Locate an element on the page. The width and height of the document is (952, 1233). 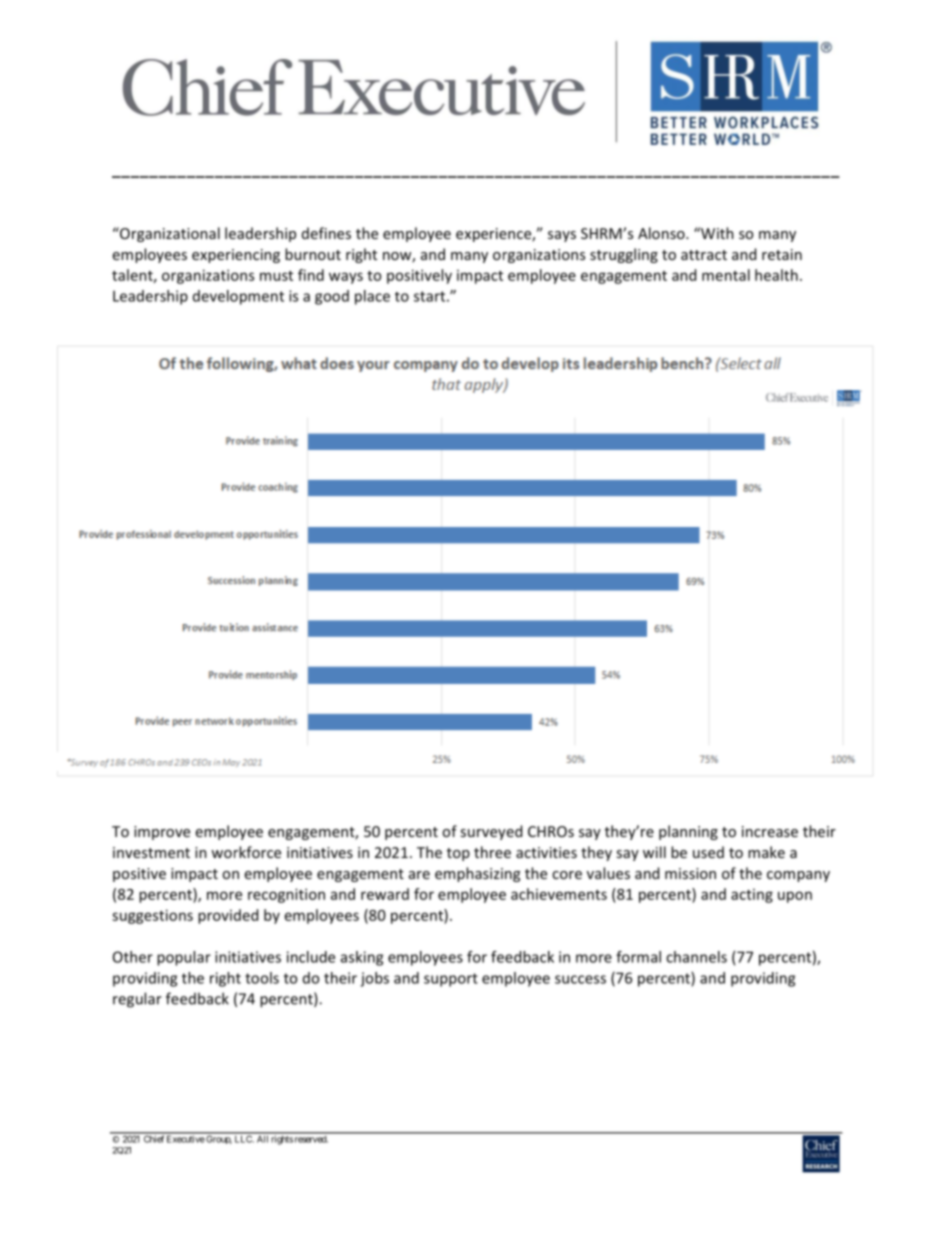
planning is located at coordinates (688, 832).
